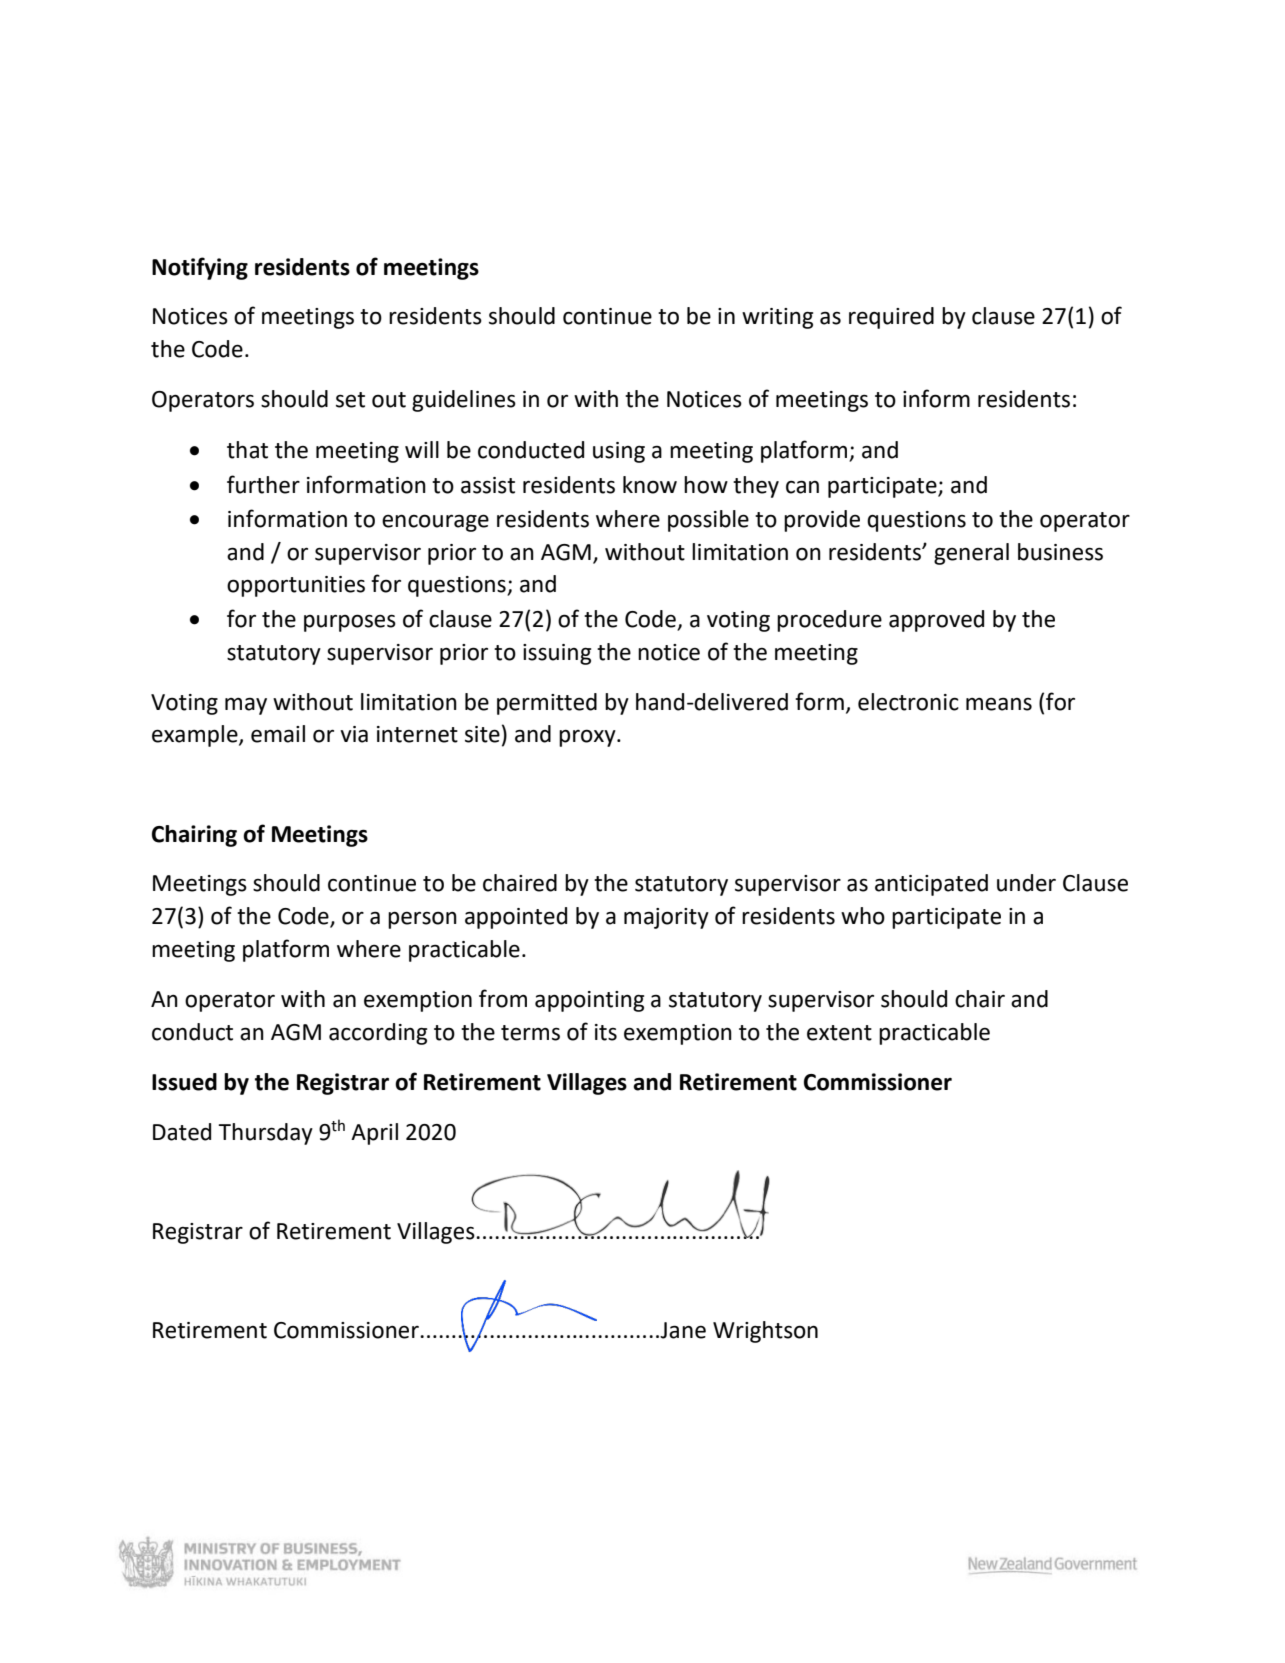 The width and height of the page is (1285, 1663). Describe the element at coordinates (200, 268) in the page. I see `Notifying` at that location.
